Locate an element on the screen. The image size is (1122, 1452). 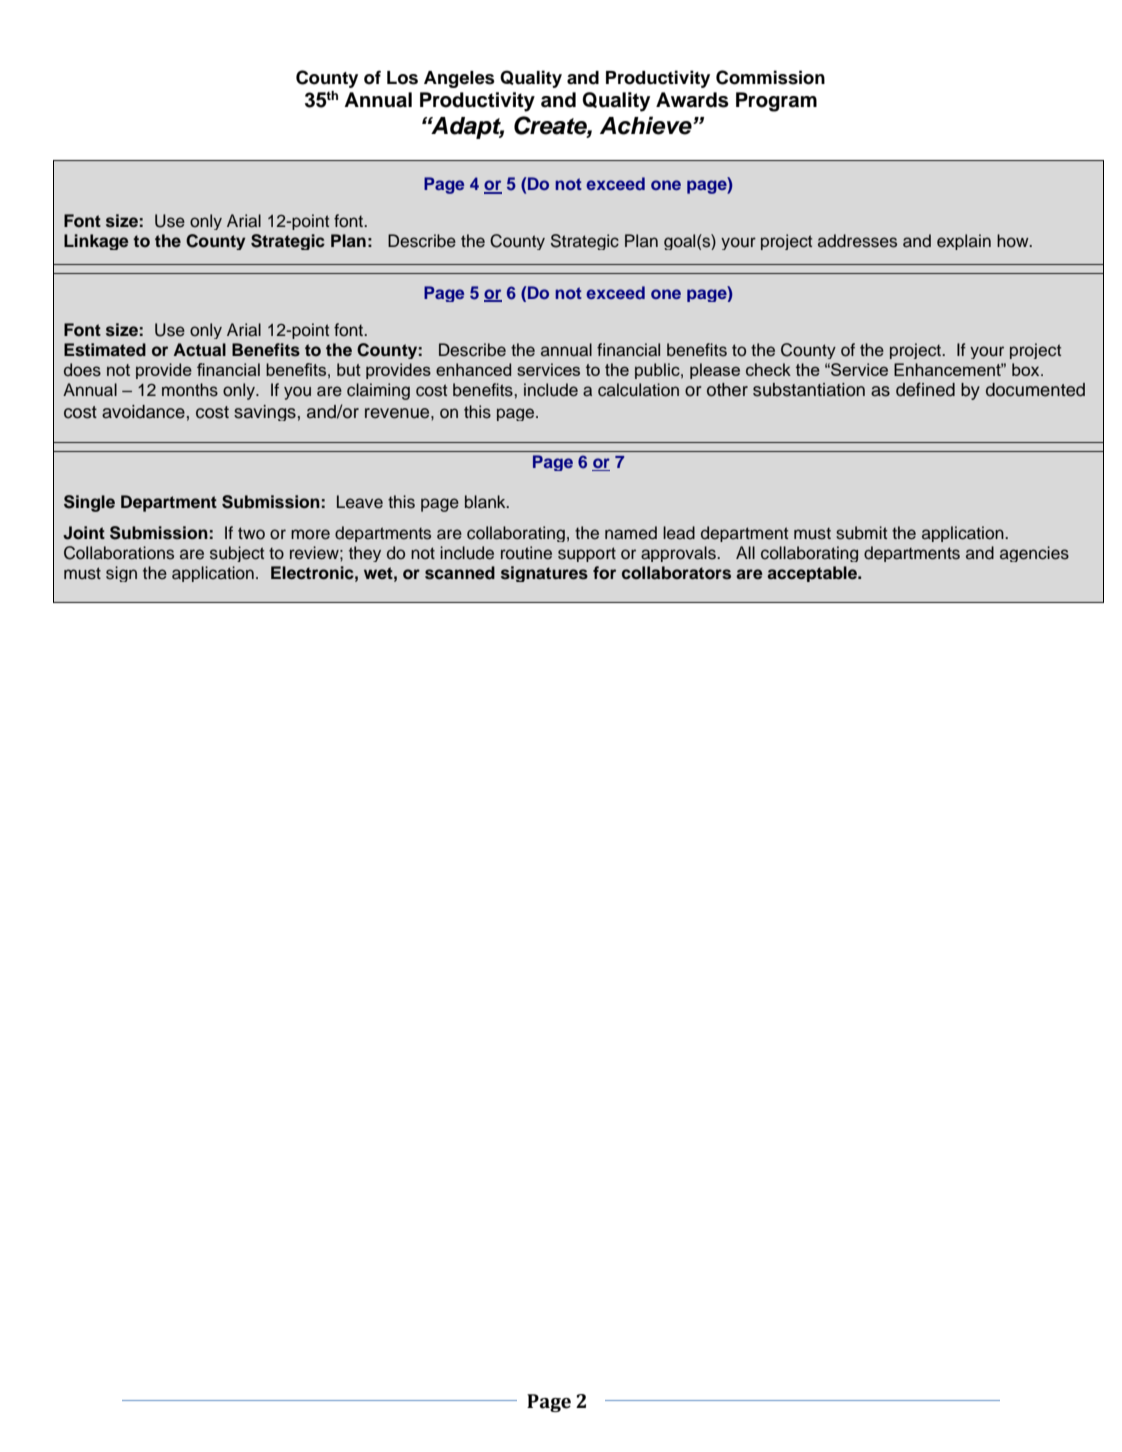
calculation is located at coordinates (638, 390).
